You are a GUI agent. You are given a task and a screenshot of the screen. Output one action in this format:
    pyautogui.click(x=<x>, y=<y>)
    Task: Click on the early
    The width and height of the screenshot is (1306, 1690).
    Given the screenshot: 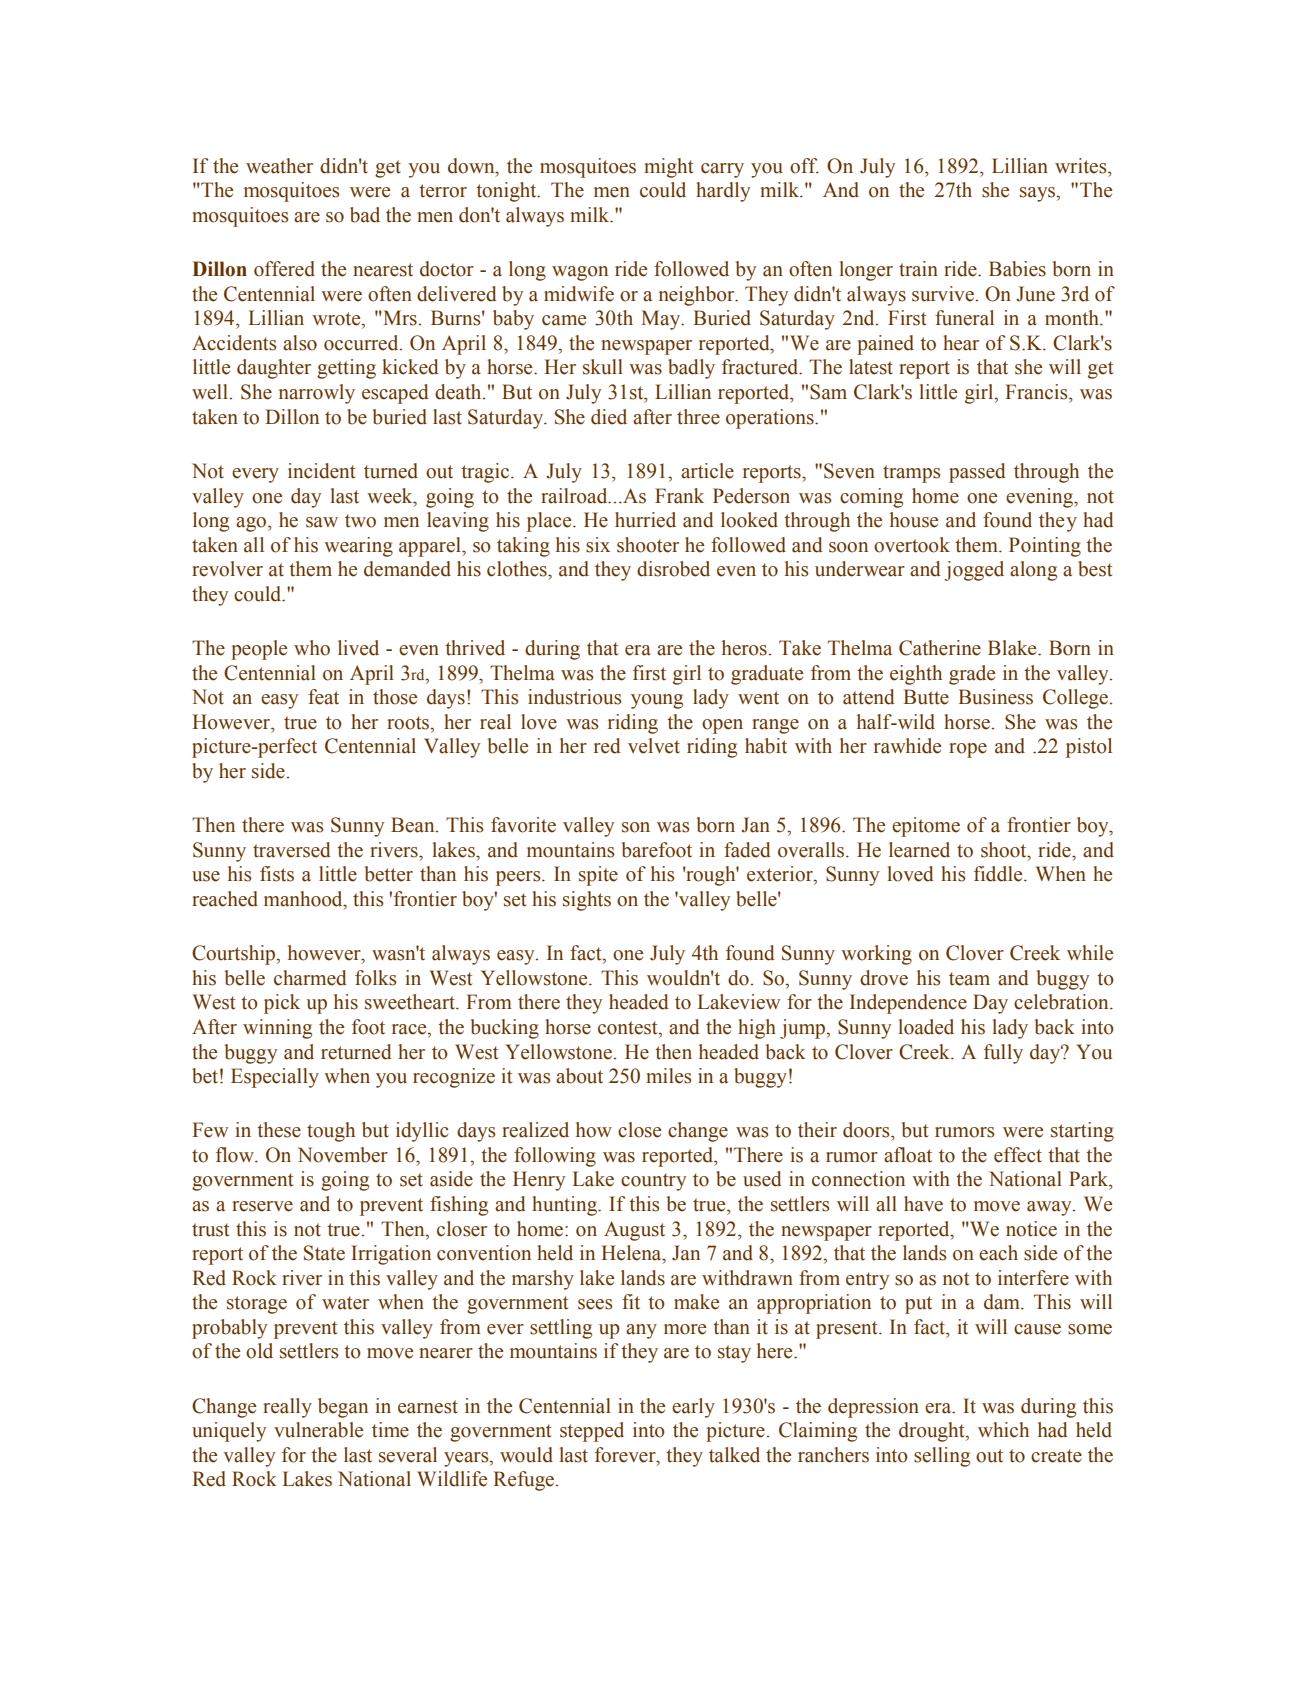 What is the action you would take?
    pyautogui.click(x=693, y=1408)
